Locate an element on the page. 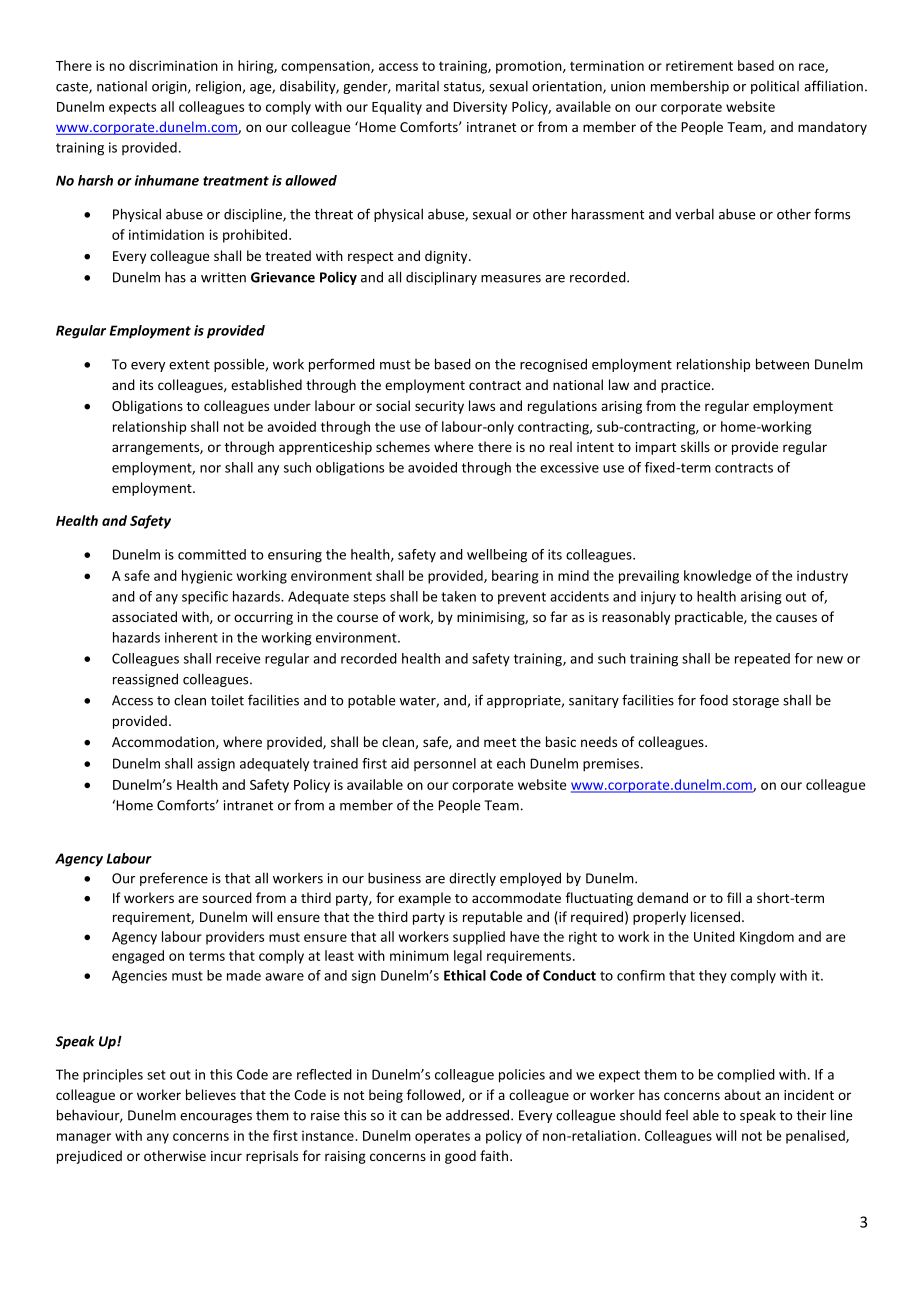 This page has width=924, height=1308. fill is located at coordinates (734, 897).
